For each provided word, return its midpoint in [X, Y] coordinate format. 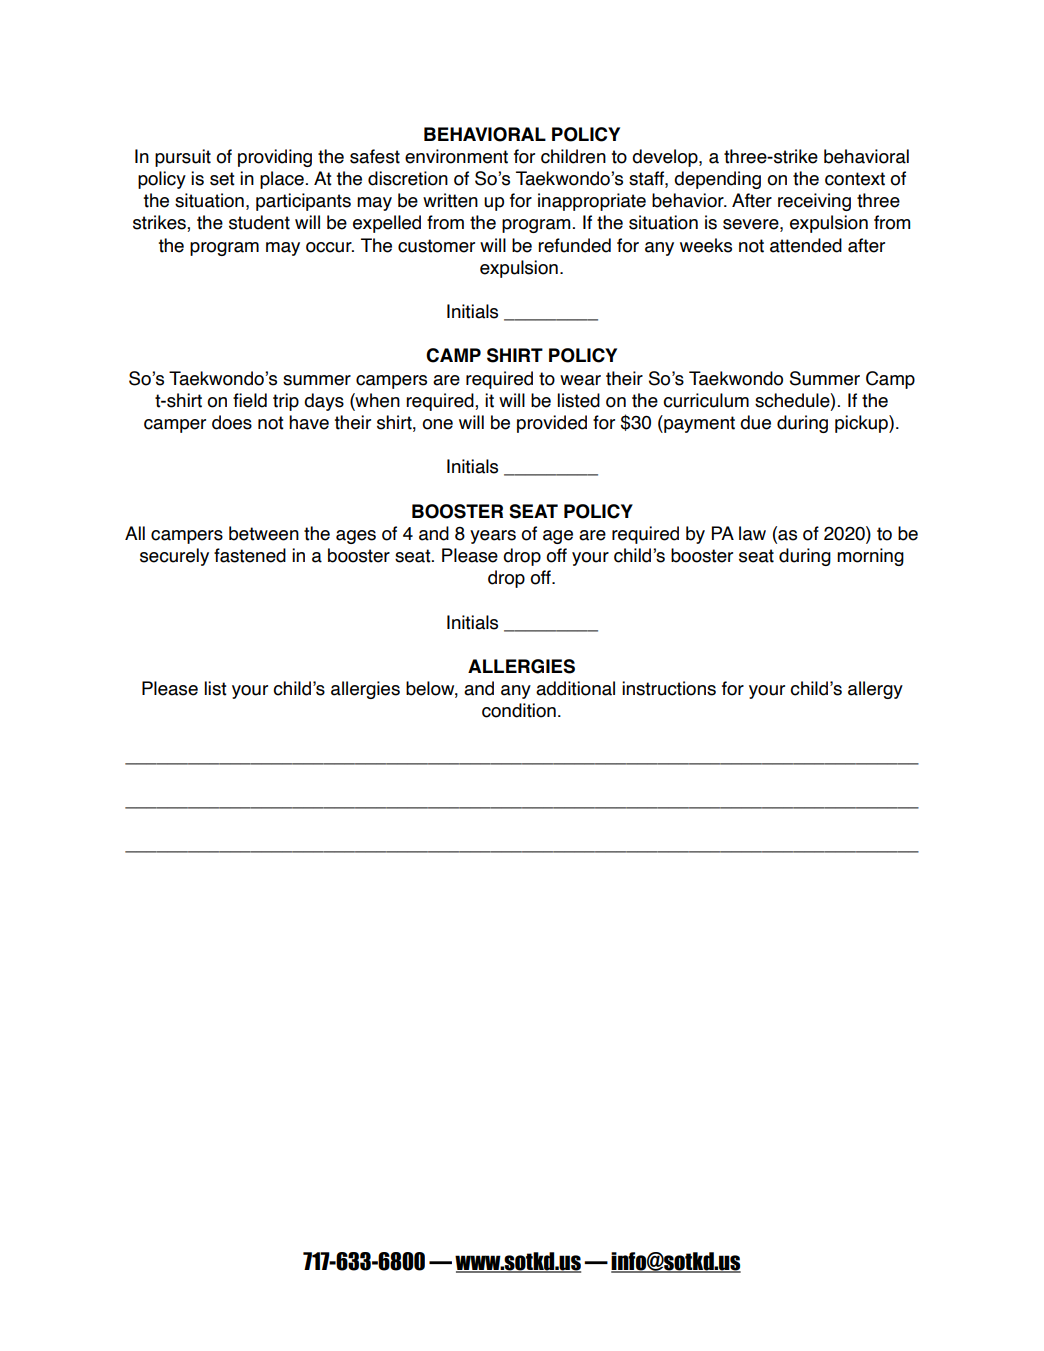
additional [575, 688]
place [282, 180]
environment [456, 156]
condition [519, 710]
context [855, 179]
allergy [875, 690]
